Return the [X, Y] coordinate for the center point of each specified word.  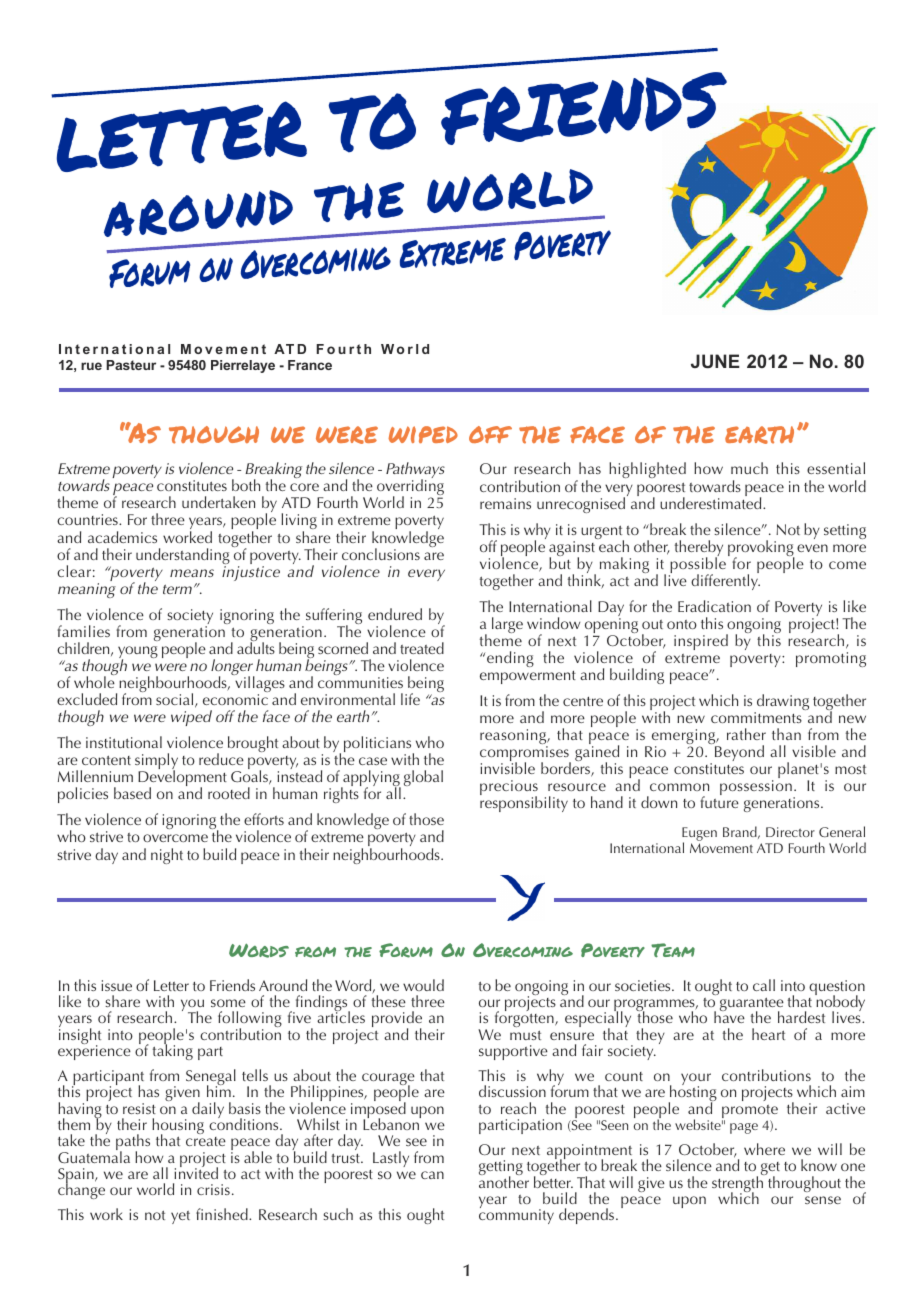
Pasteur [131, 365]
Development [182, 779]
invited [196, 1172]
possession [757, 789]
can [432, 1175]
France [310, 365]
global [423, 778]
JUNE [715, 361]
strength [738, 1184]
